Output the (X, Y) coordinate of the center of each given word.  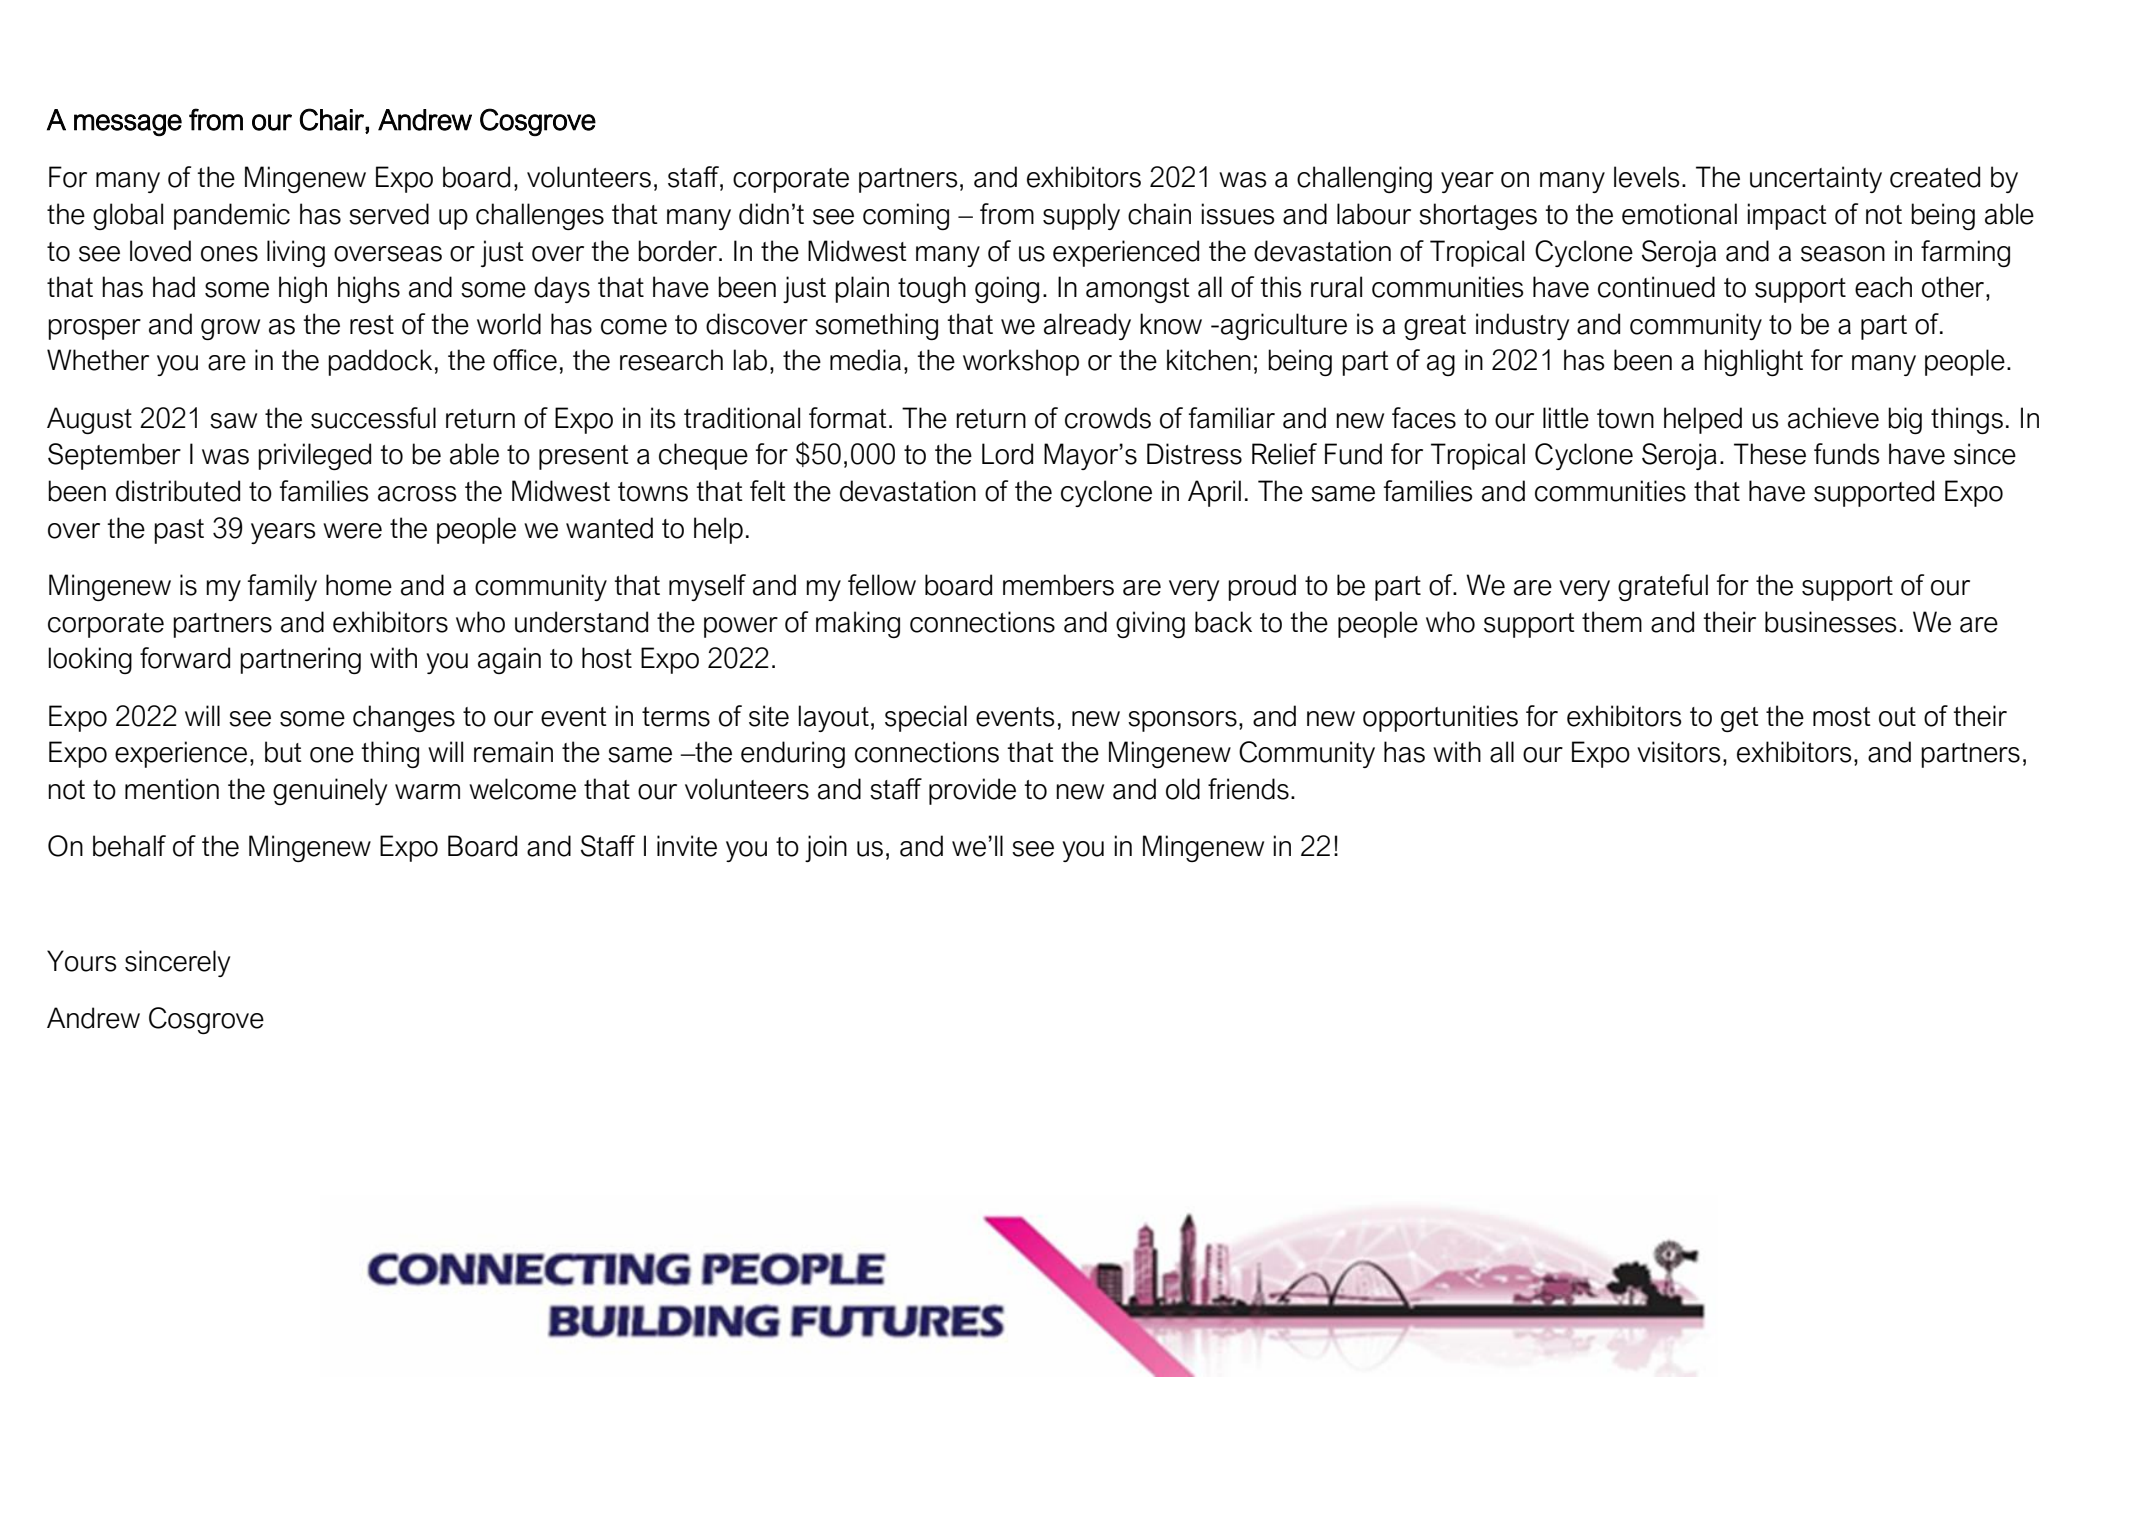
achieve (1833, 418)
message (128, 125)
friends (1248, 789)
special (926, 718)
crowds (1108, 418)
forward (185, 658)
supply (1081, 216)
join (826, 848)
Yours (81, 961)
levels (1646, 177)
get (1740, 719)
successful (373, 418)
